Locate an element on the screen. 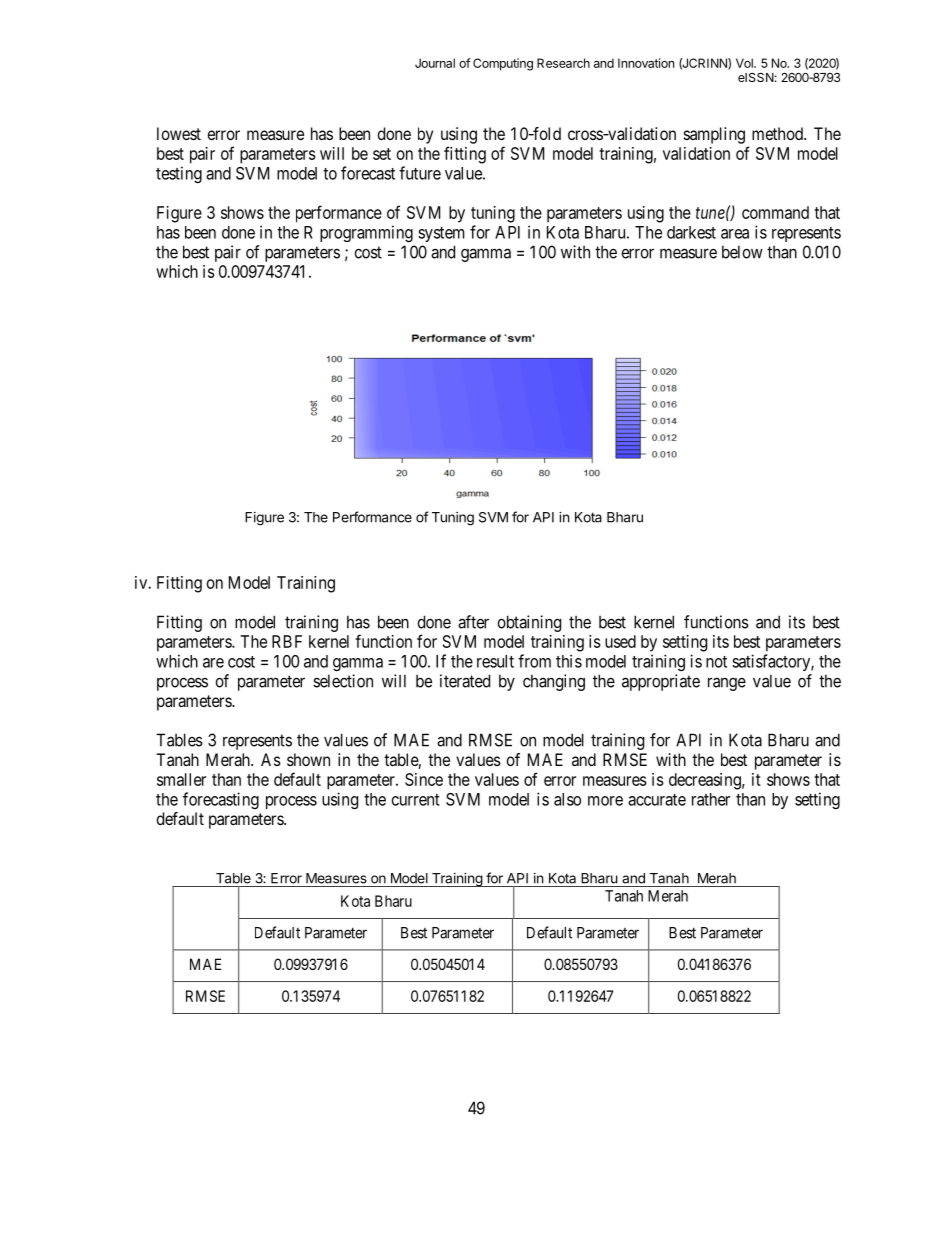  shown is located at coordinates (308, 759).
